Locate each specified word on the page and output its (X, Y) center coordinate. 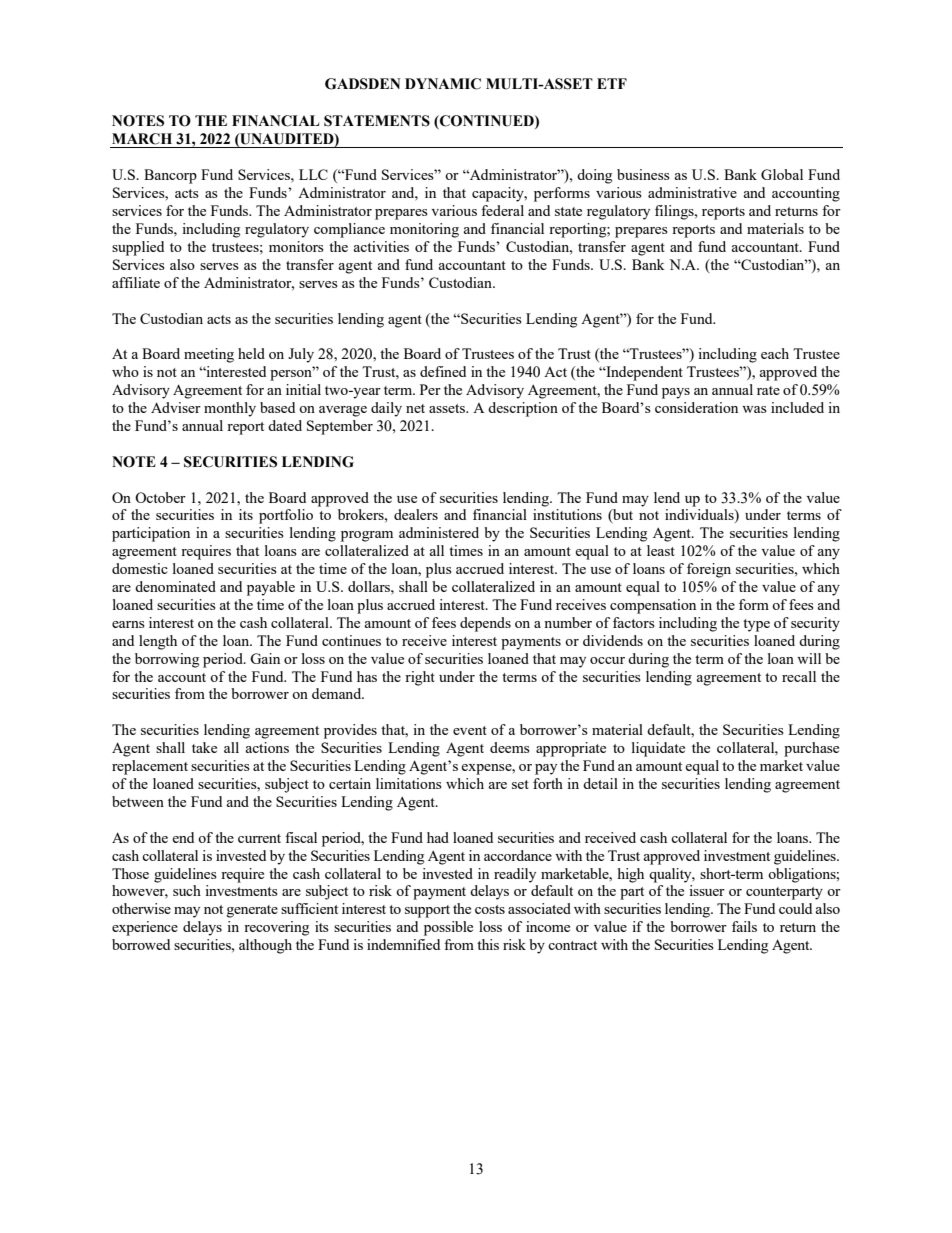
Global (782, 174)
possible (448, 928)
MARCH (142, 139)
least (661, 550)
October (160, 497)
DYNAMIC (443, 84)
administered (439, 532)
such (187, 890)
